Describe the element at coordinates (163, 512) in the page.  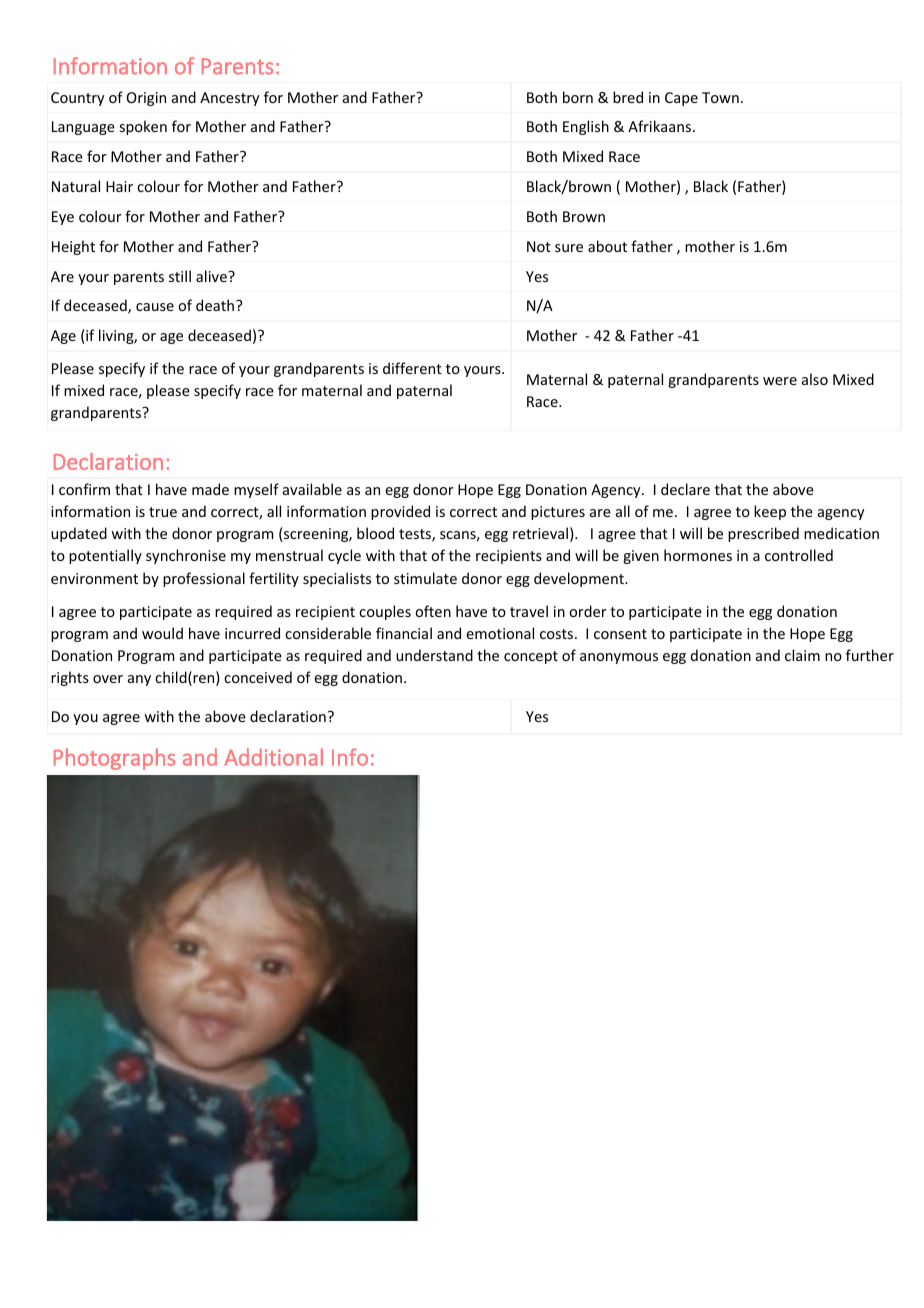
I see `true` at that location.
